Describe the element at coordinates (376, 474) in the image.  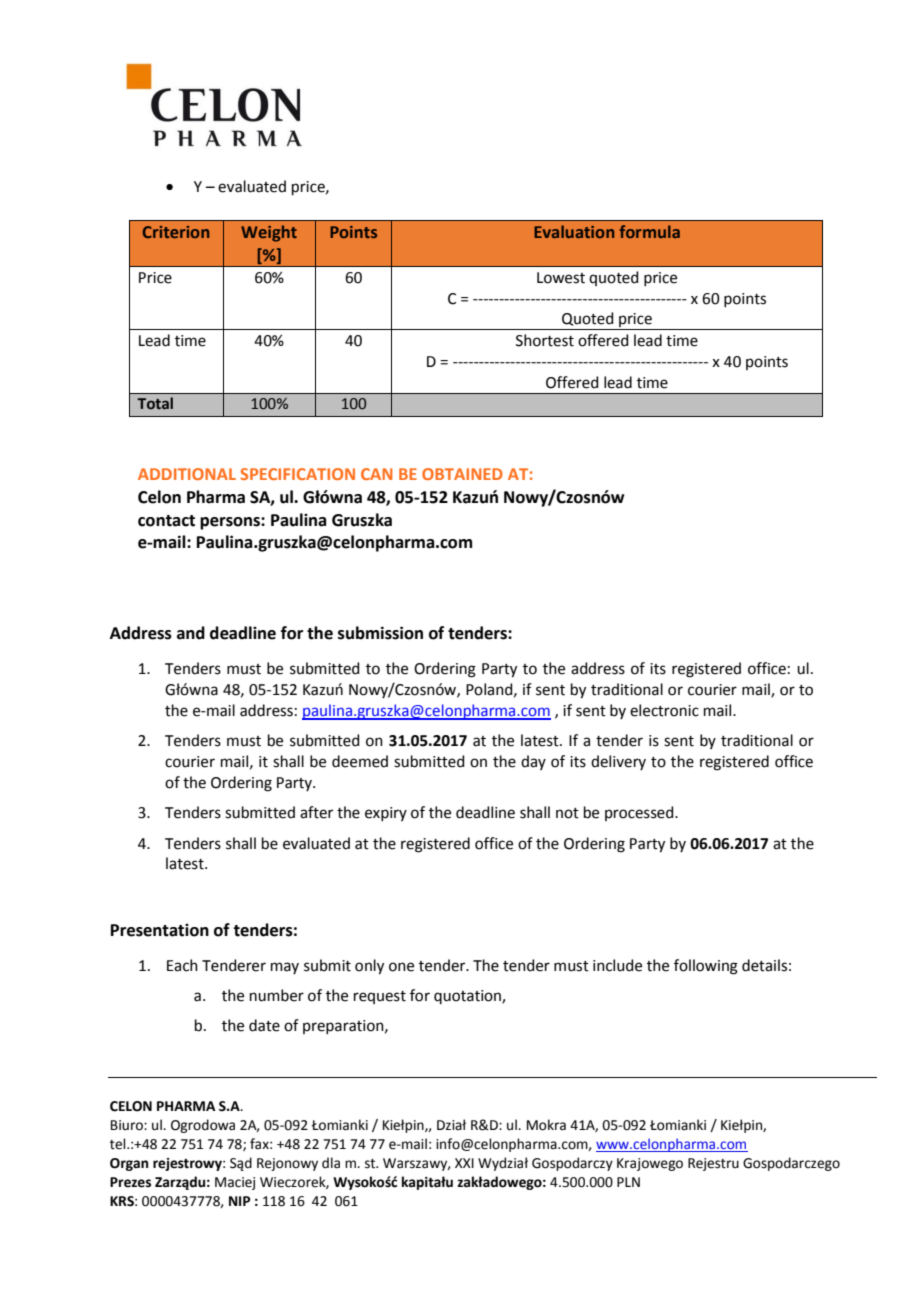
I see `CAN` at that location.
